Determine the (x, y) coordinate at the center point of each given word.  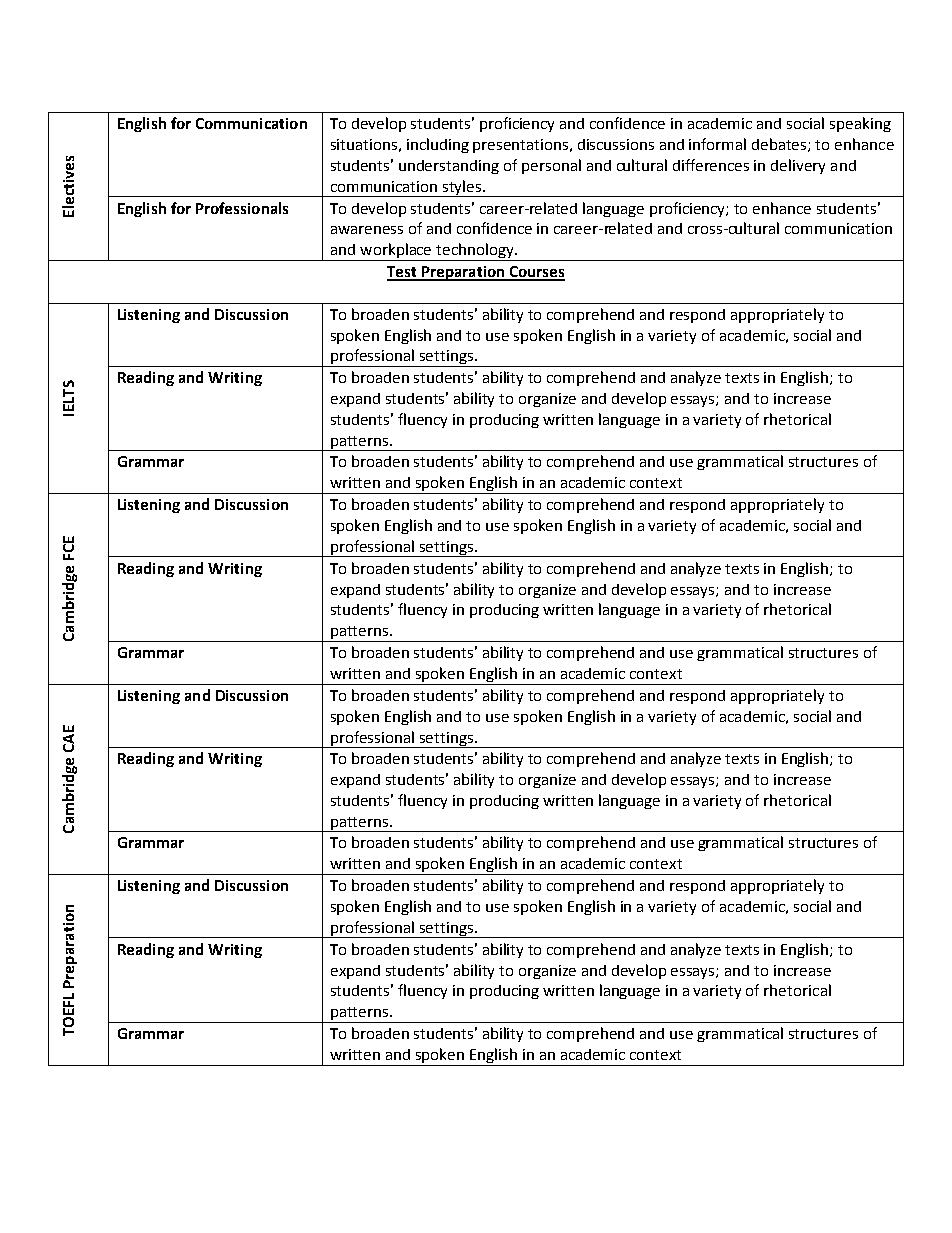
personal (551, 166)
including (438, 145)
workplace (396, 252)
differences (711, 165)
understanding (449, 167)
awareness (367, 230)
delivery (798, 166)
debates (780, 145)
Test (403, 273)
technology (475, 252)
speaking (860, 124)
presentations (522, 146)
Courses (536, 273)
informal (717, 144)
